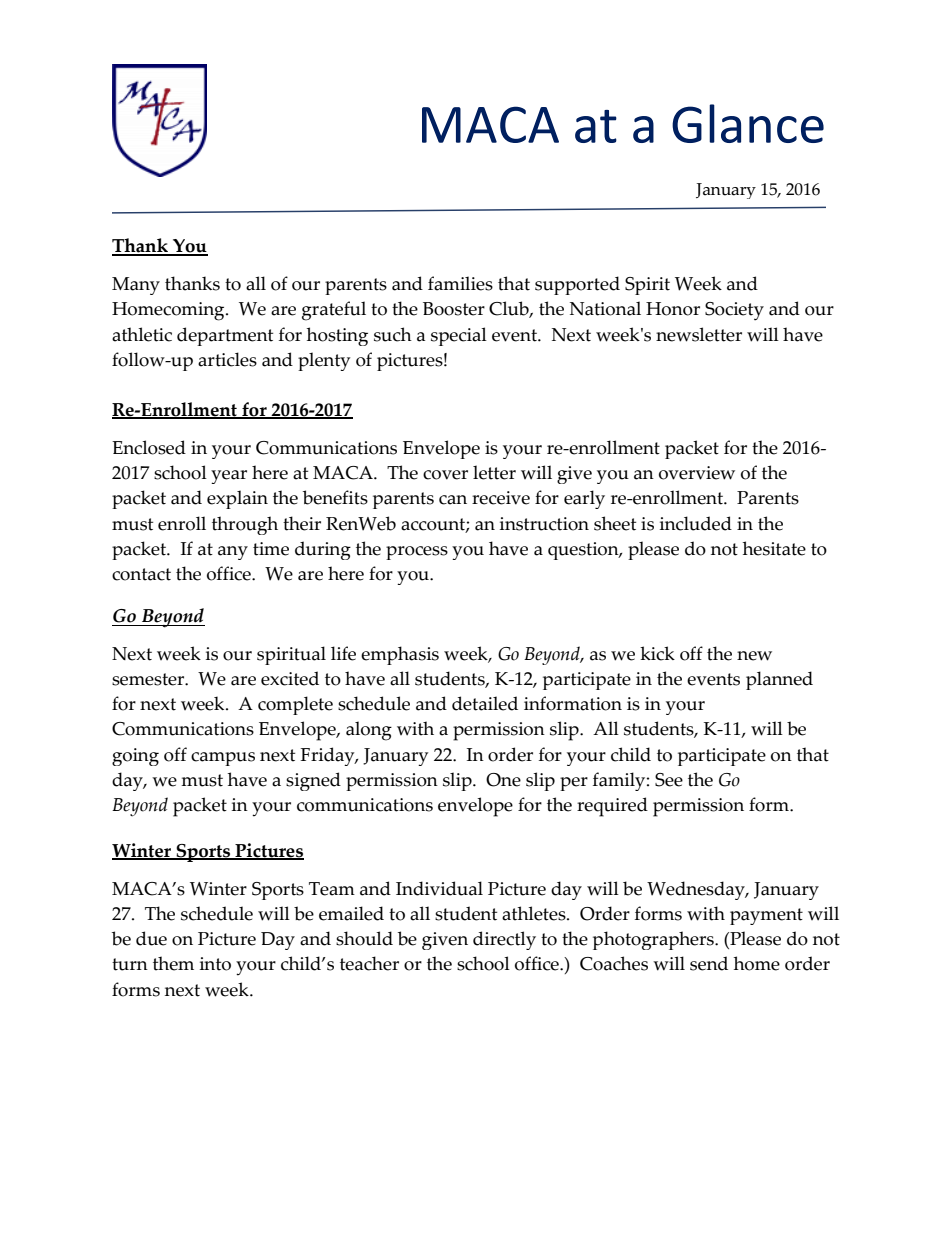 The image size is (952, 1233). I want to click on families, so click(460, 283).
